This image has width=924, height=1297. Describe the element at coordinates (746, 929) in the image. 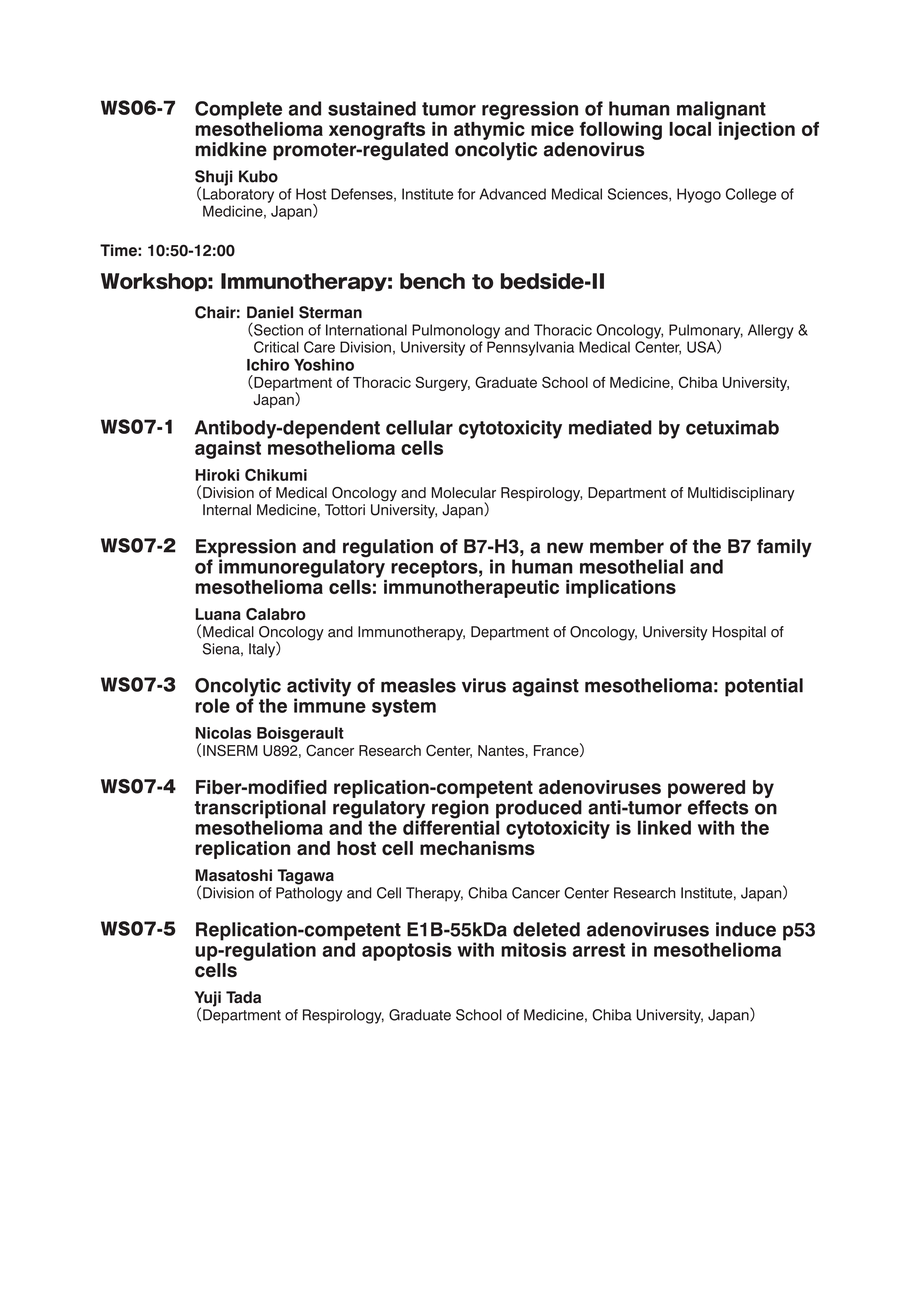

I see `induce` at that location.
